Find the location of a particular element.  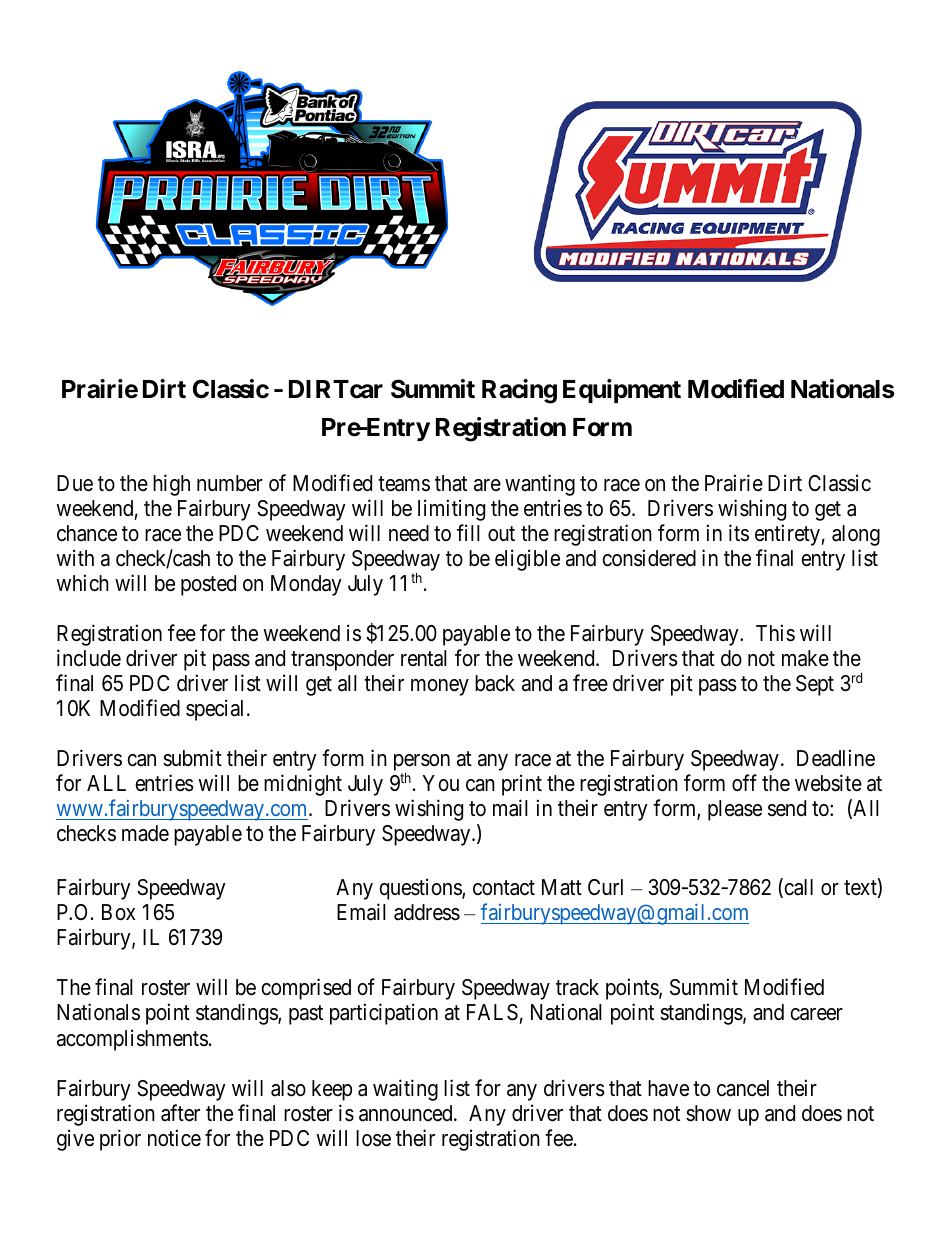

rental is located at coordinates (424, 658).
